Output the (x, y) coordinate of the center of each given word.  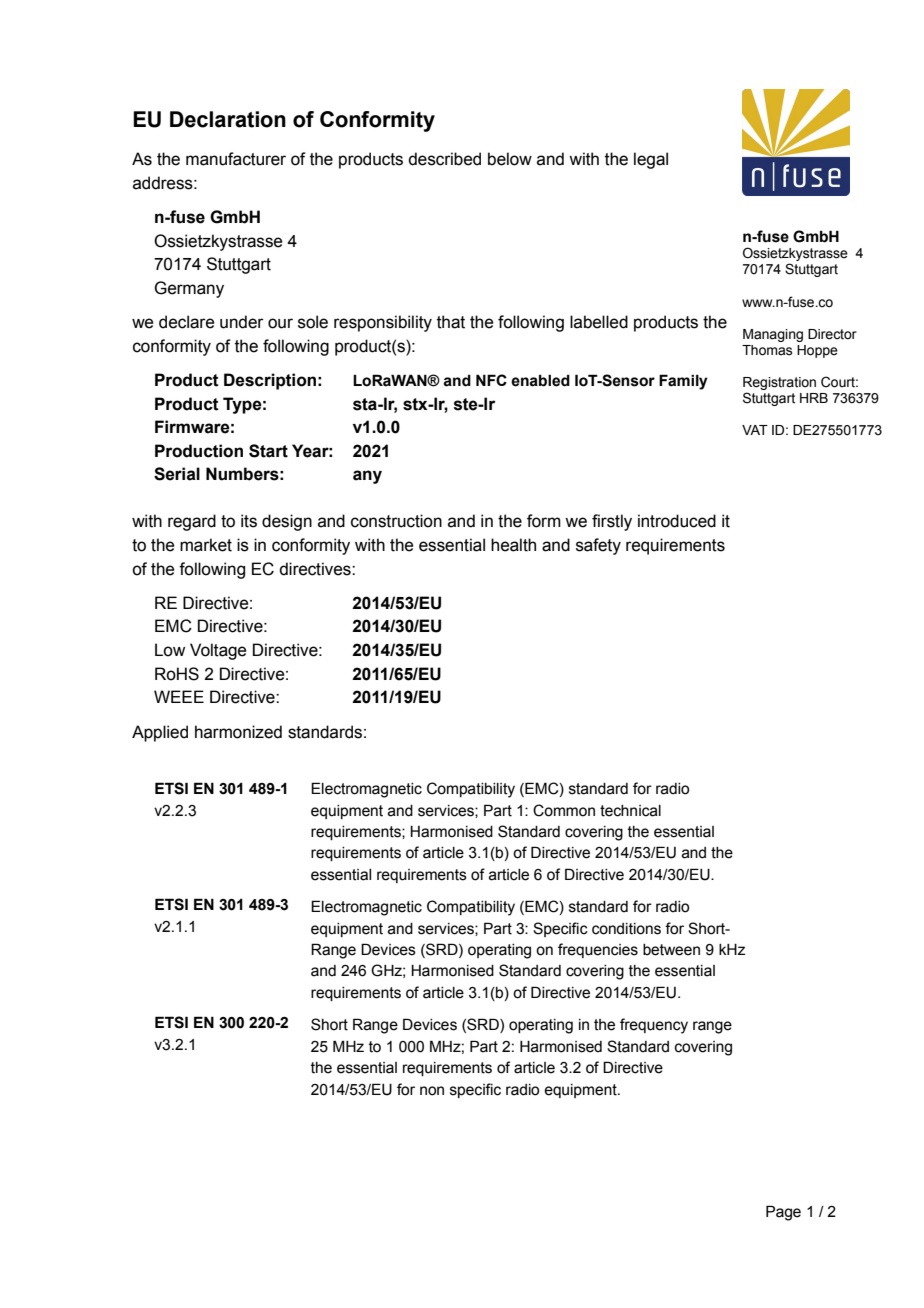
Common (564, 810)
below (510, 159)
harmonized (238, 732)
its (249, 521)
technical (630, 811)
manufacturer (236, 159)
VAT (755, 430)
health (513, 545)
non (432, 1091)
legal (651, 160)
